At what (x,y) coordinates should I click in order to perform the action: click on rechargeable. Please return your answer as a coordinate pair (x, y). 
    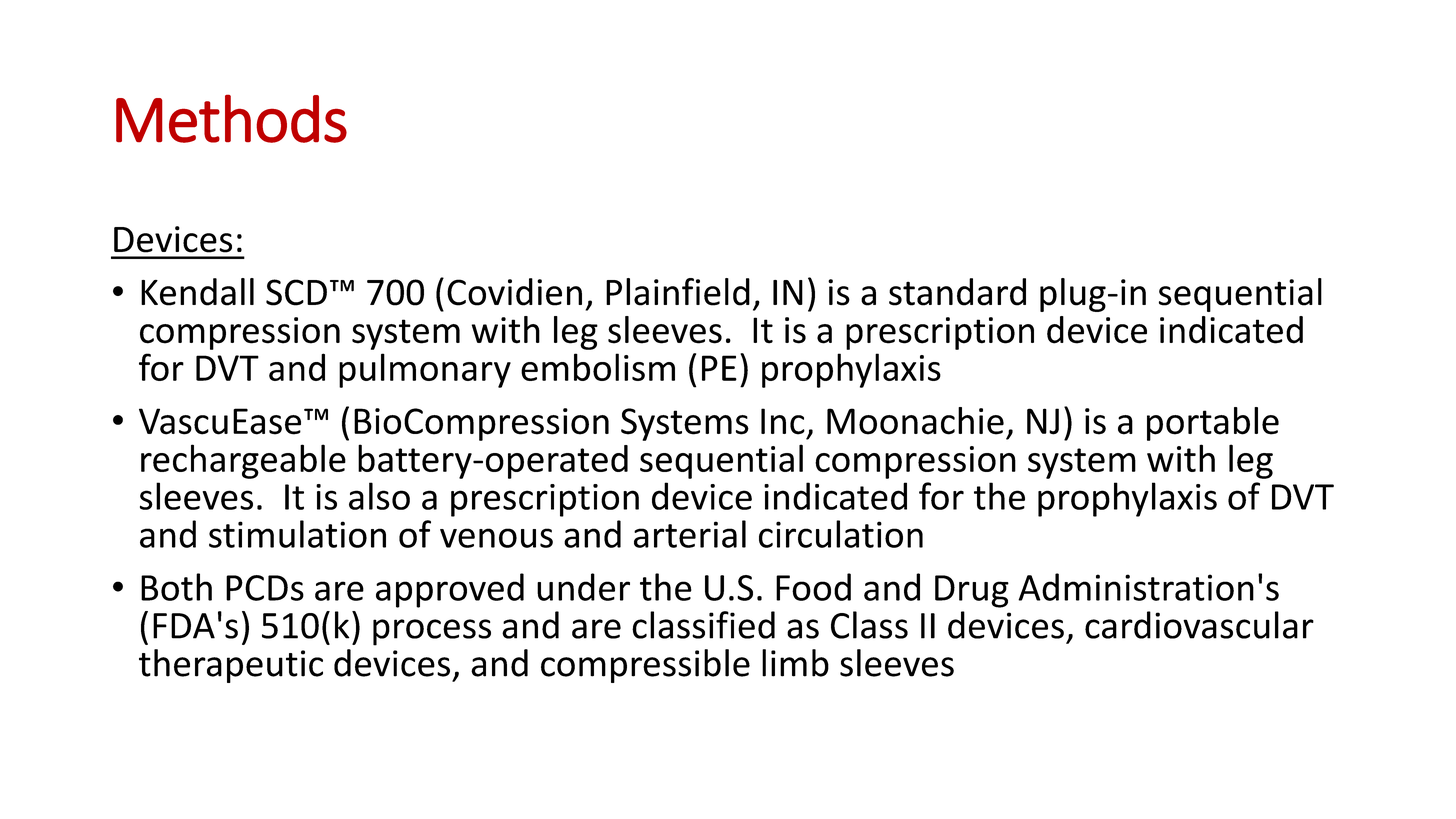
    Looking at the image, I should click on (243, 461).
